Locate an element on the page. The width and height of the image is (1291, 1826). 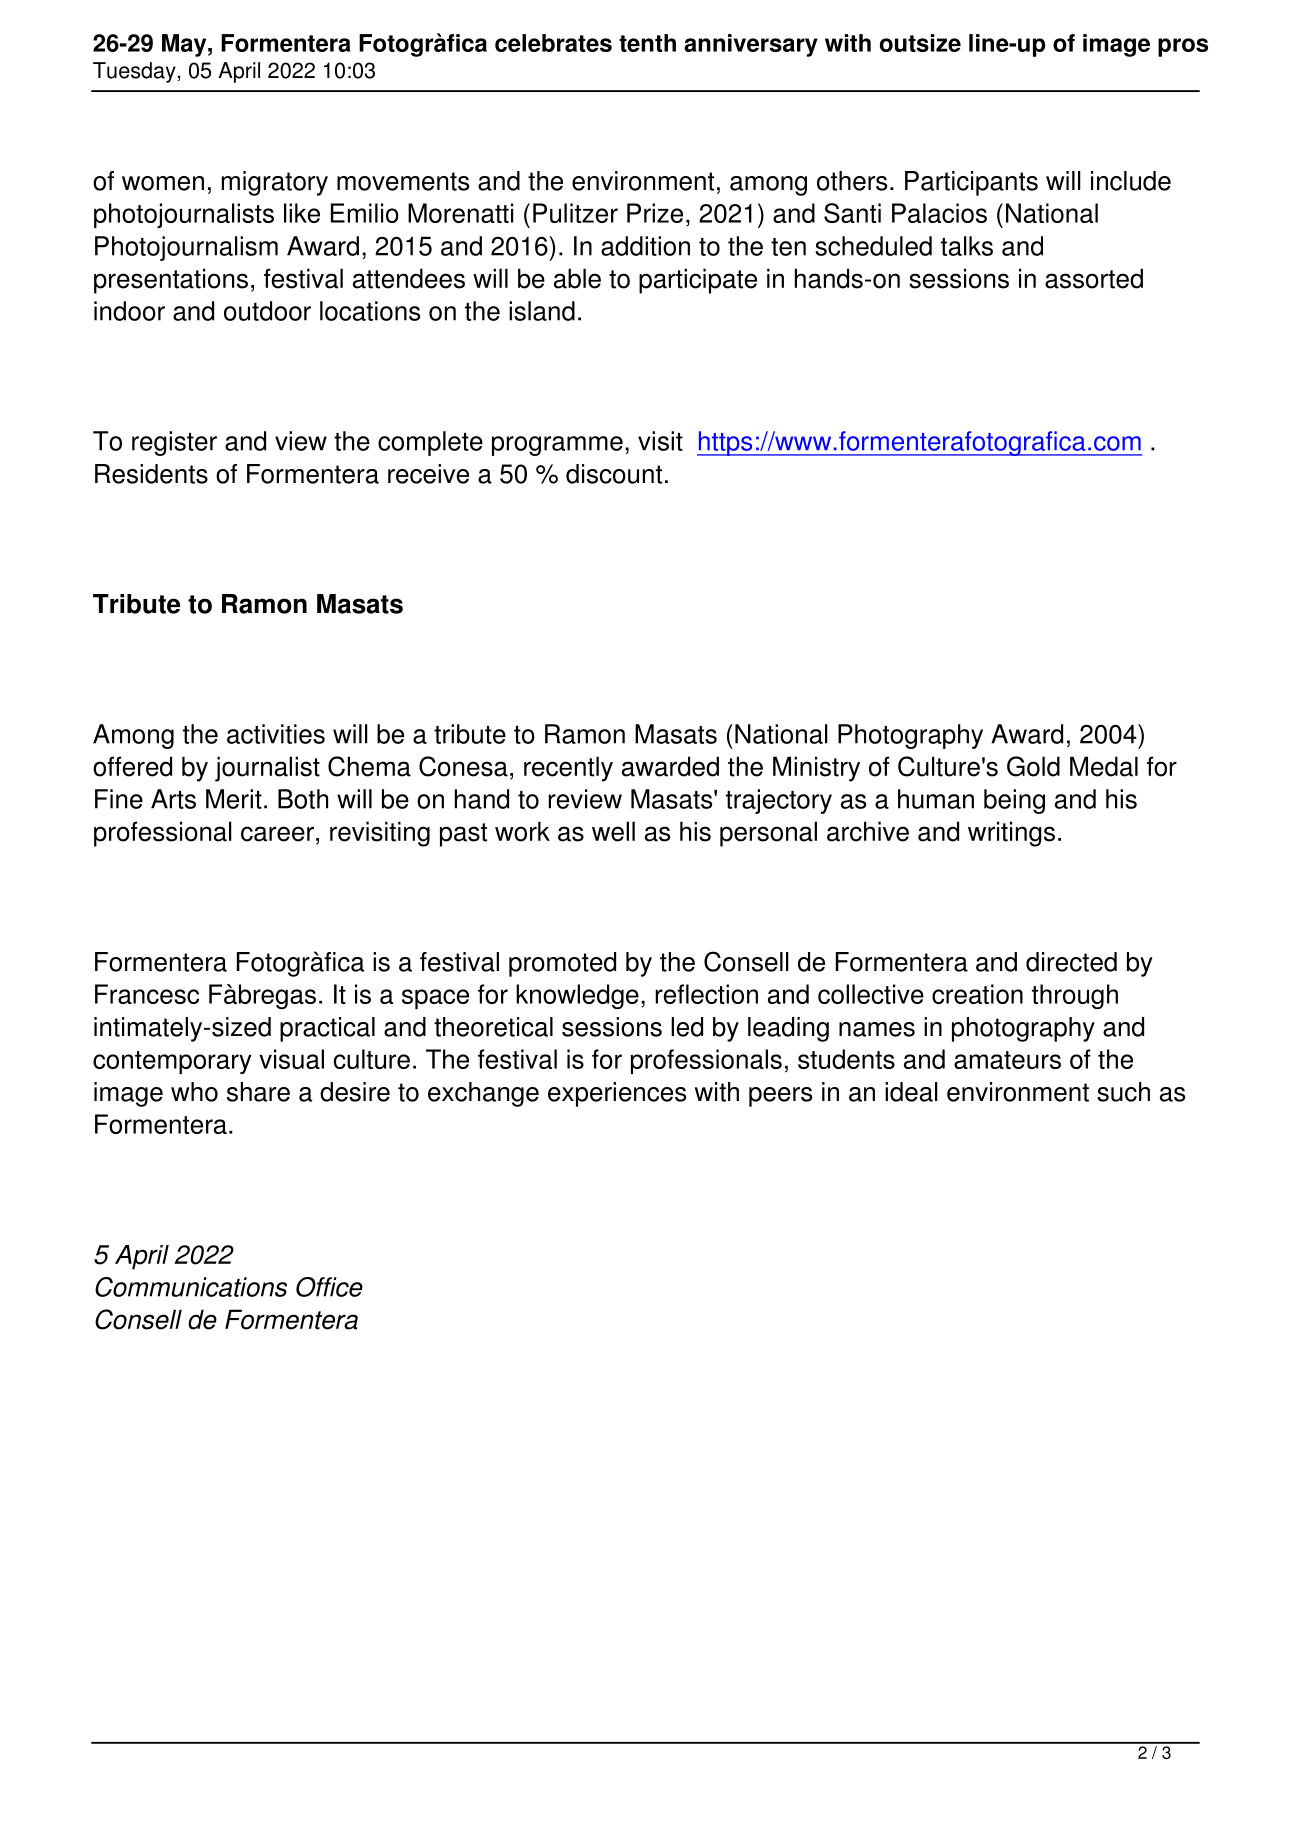
Gold is located at coordinates (1033, 766).
